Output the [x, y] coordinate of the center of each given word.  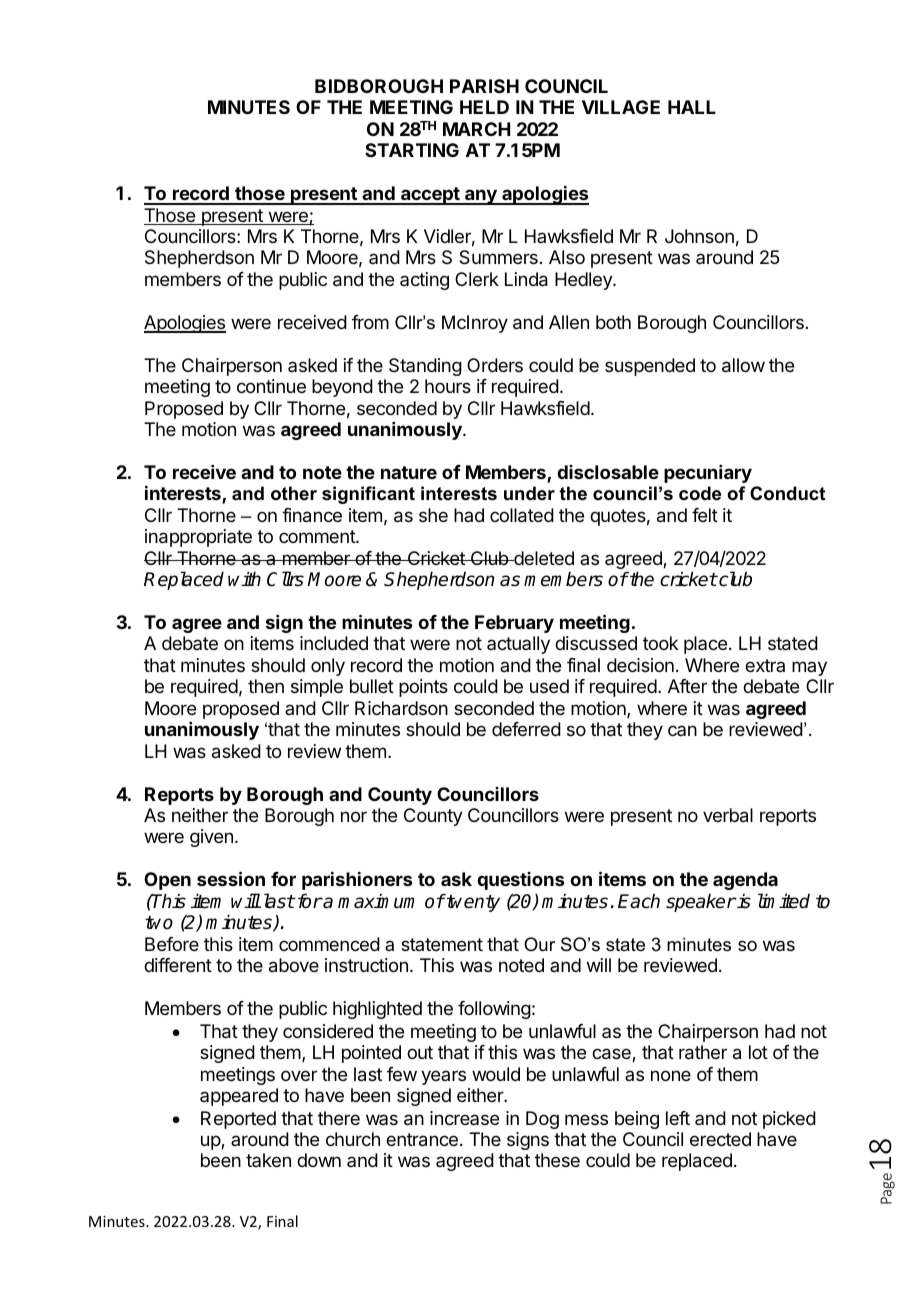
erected [720, 1139]
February [514, 624]
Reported [238, 1120]
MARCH [476, 129]
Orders [495, 365]
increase [464, 1118]
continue [271, 386]
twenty [472, 903]
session [231, 878]
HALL [692, 107]
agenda [745, 881]
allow [743, 365]
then [266, 686]
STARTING [412, 150]
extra [765, 665]
